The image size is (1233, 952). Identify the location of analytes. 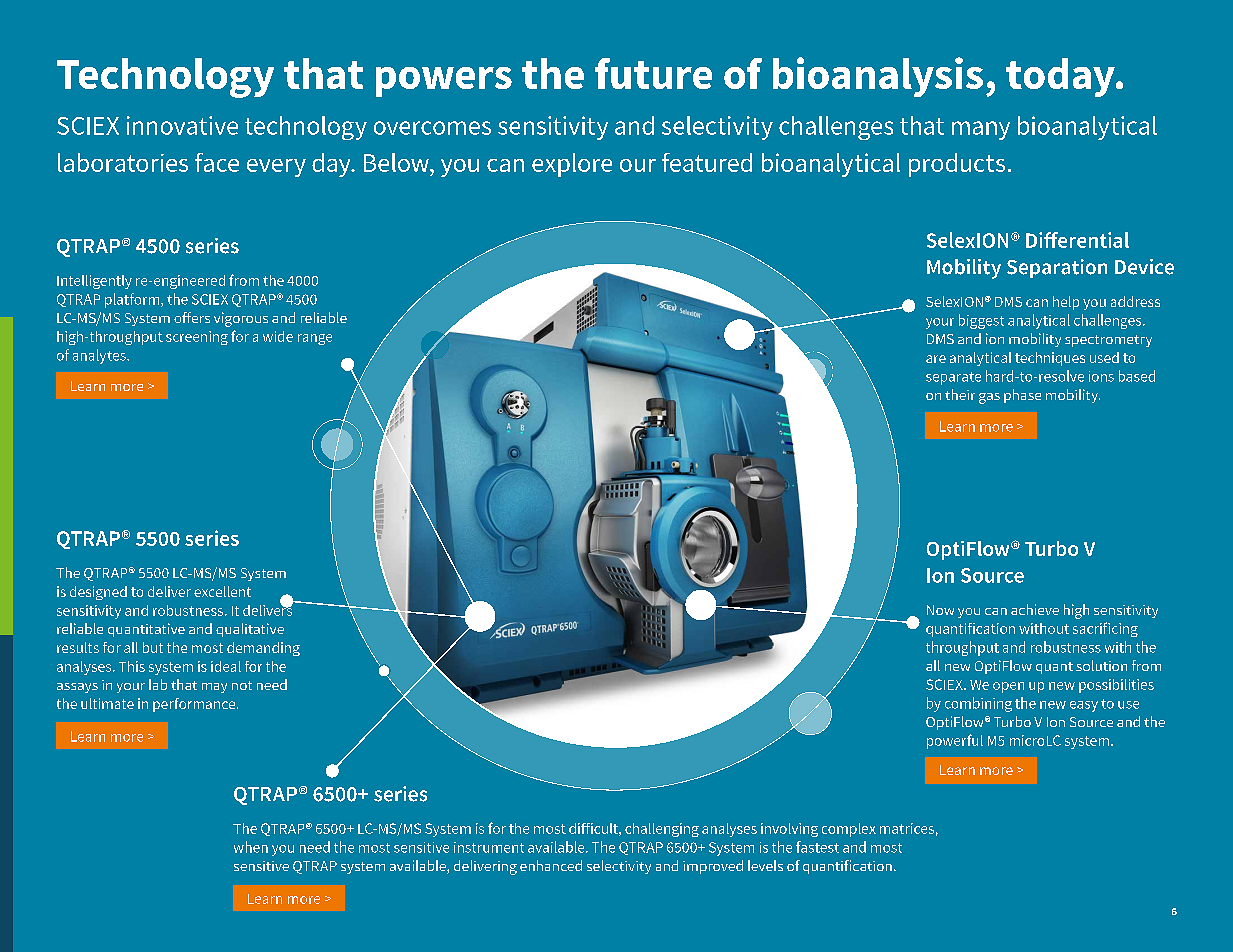
(100, 356).
